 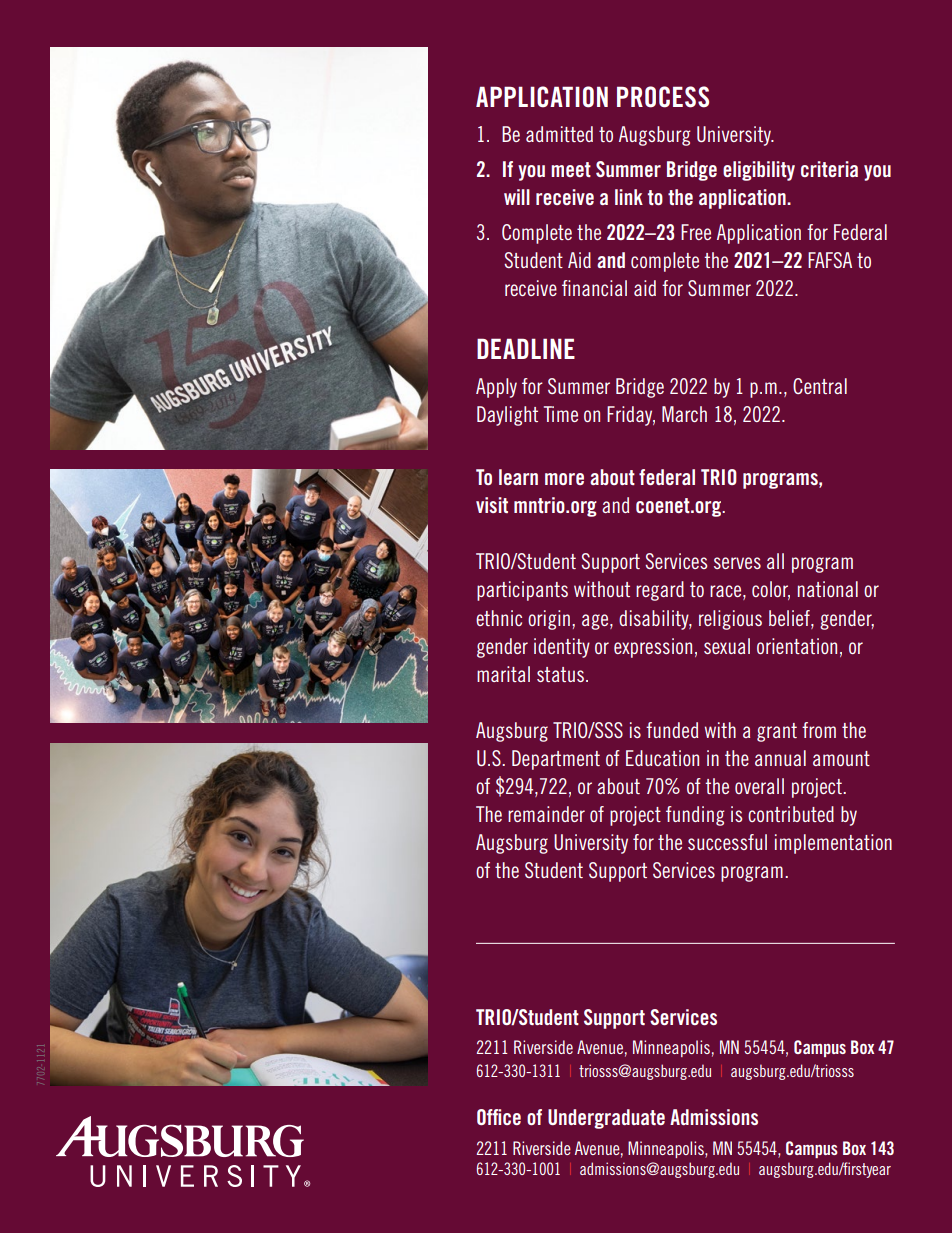 I want to click on Central, so click(x=820, y=386).
